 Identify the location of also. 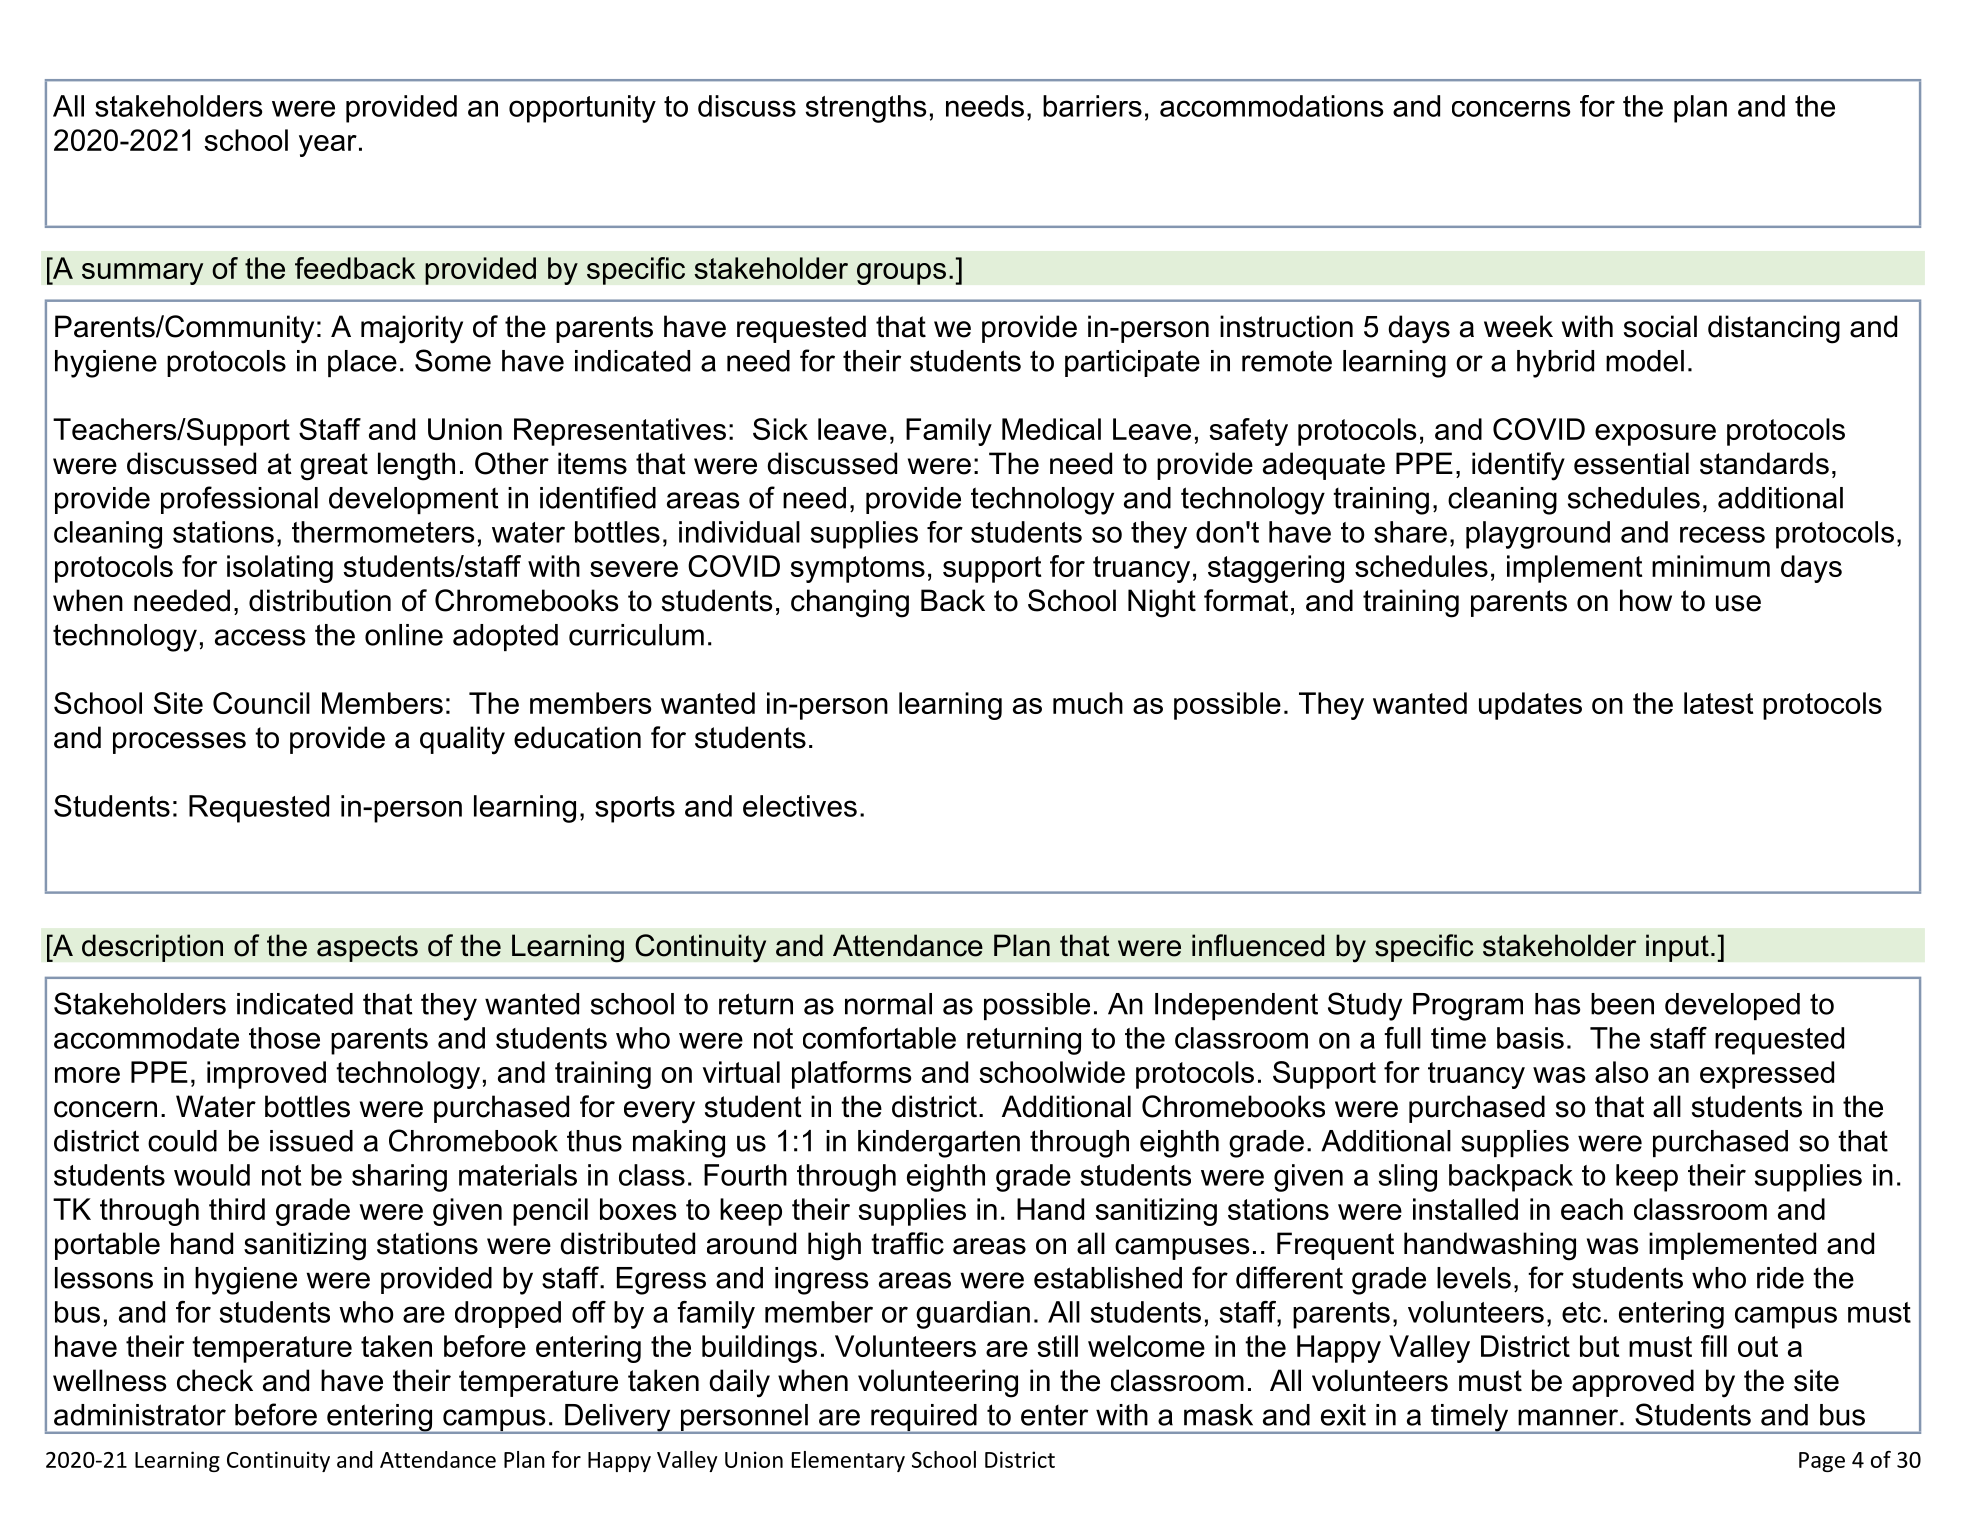
(1621, 1072).
